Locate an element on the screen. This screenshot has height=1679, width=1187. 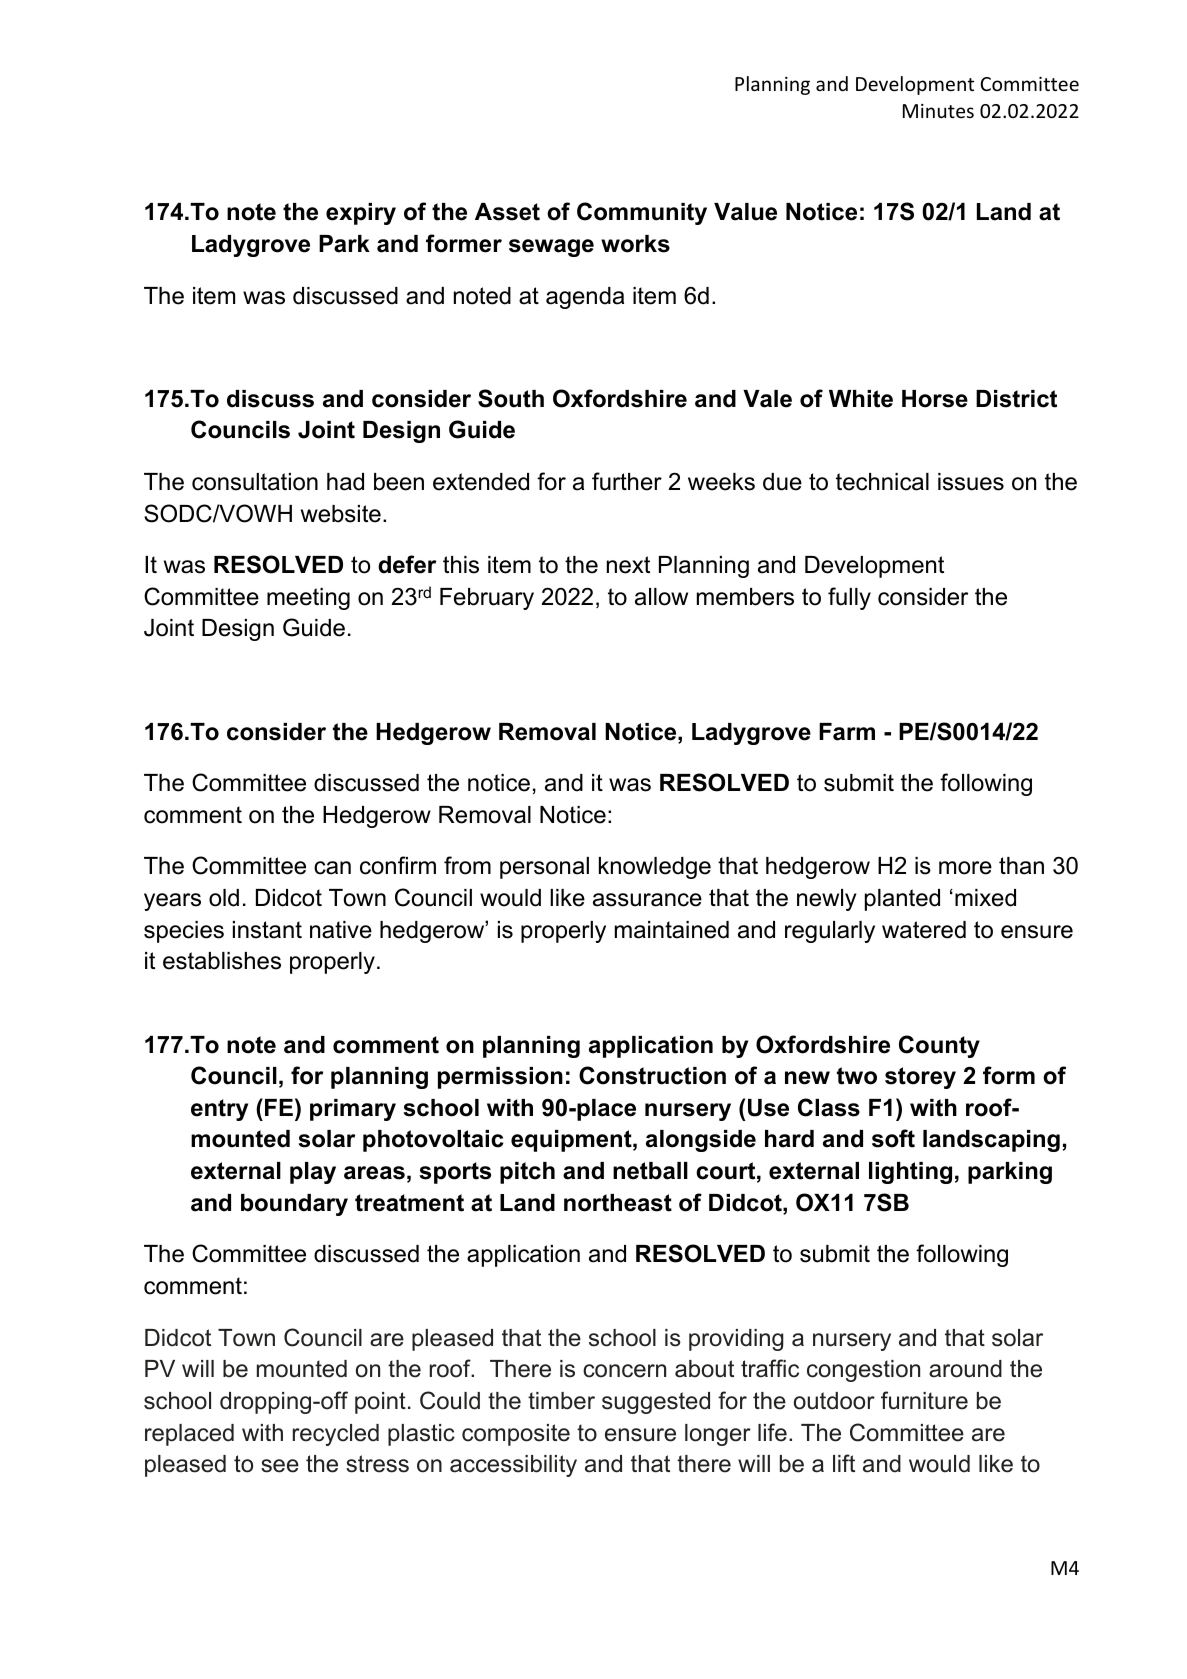
Construction is located at coordinates (652, 1075).
